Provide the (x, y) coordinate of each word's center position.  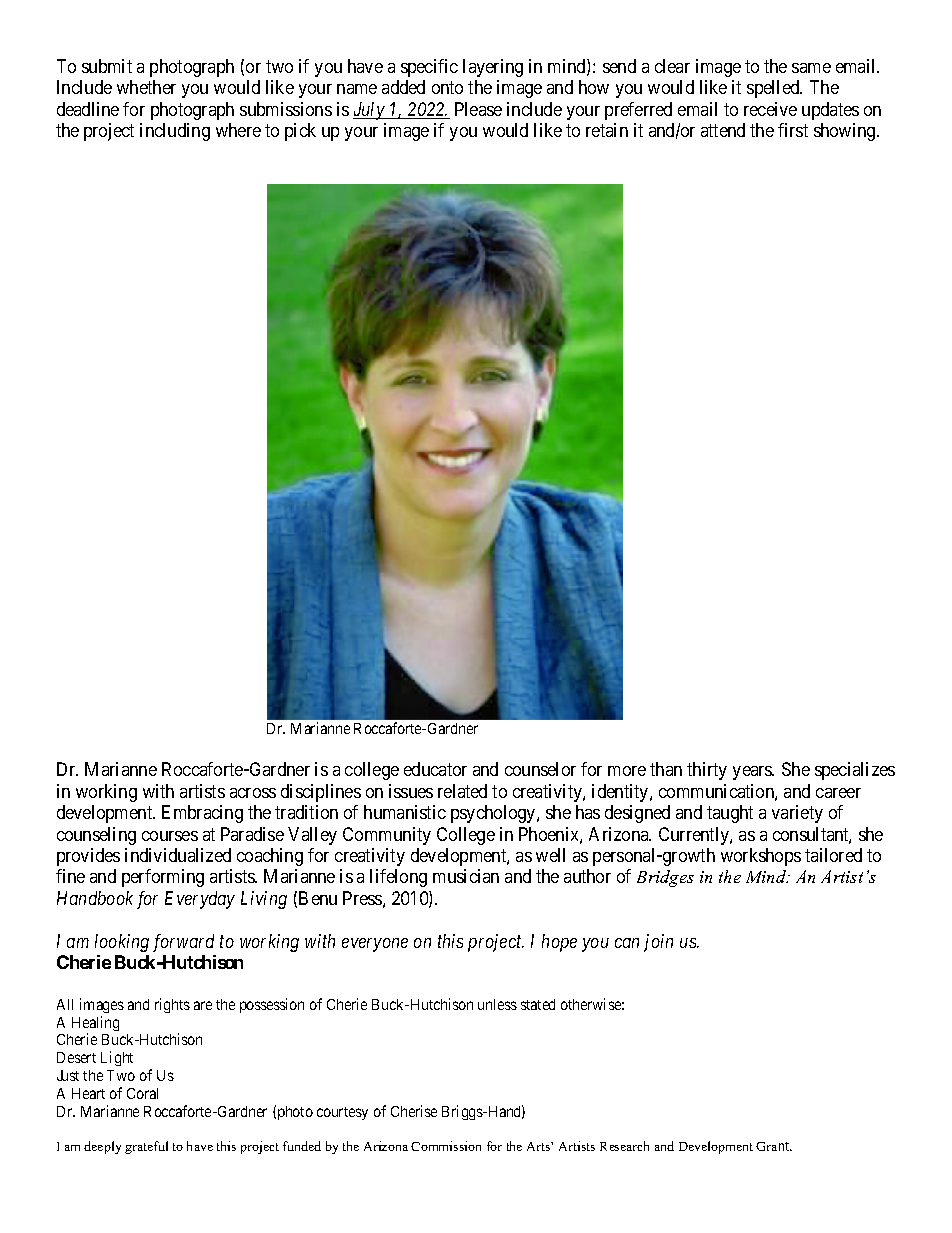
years (753, 773)
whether (146, 87)
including (175, 132)
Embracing (202, 814)
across (253, 793)
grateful (146, 1147)
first (793, 130)
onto (447, 88)
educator (435, 769)
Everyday (200, 900)
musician (466, 876)
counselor (540, 769)
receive (770, 109)
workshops (761, 857)
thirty (707, 771)
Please (478, 109)
